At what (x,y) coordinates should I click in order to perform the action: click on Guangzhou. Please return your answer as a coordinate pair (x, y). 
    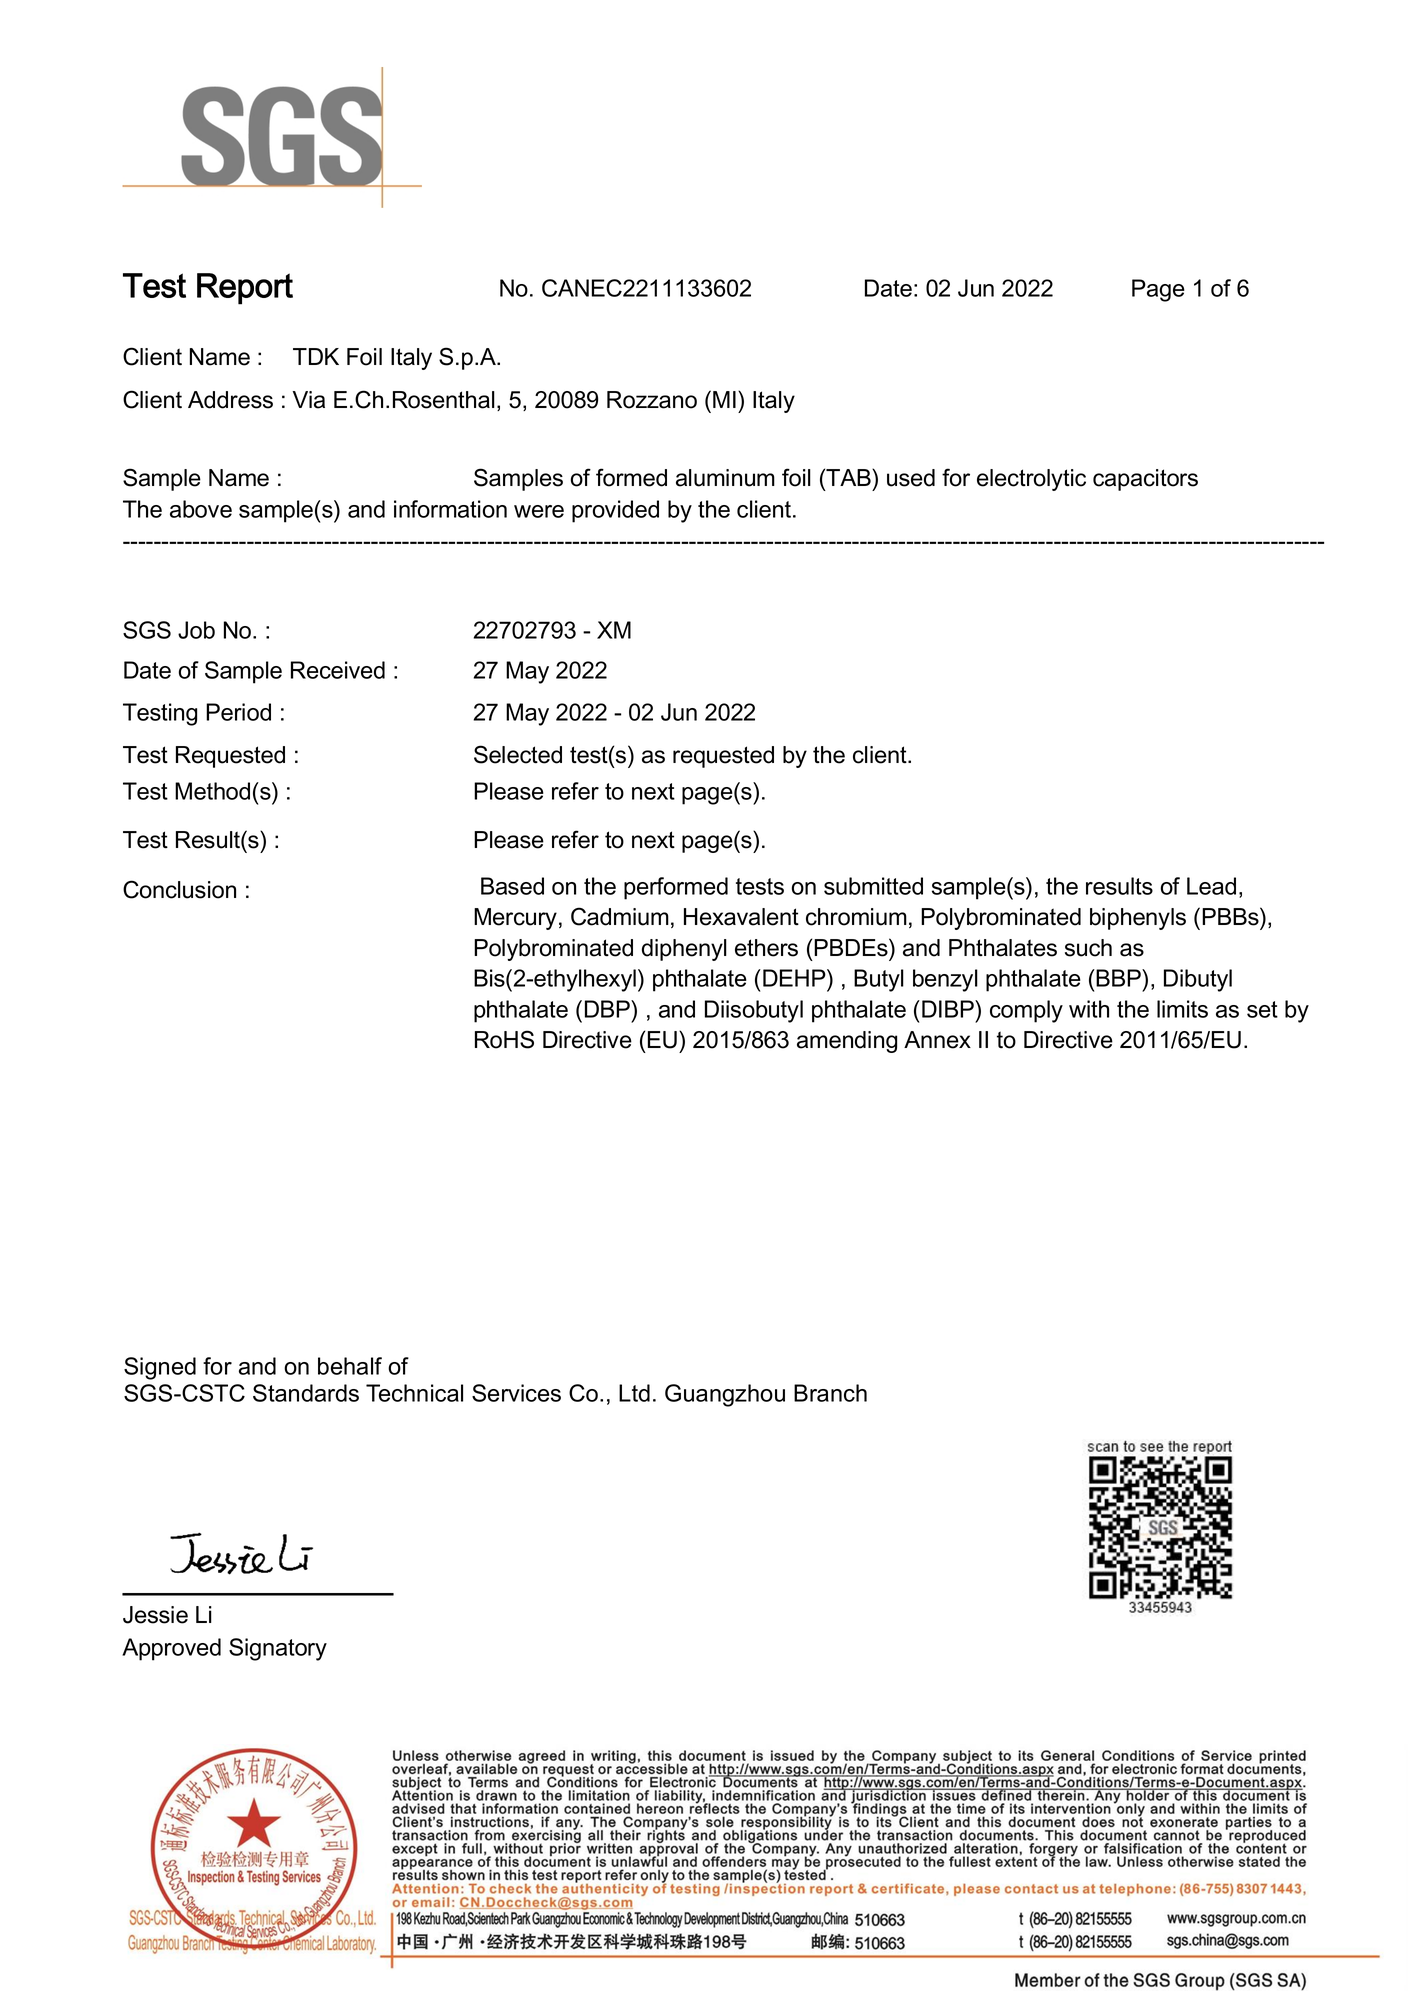
    Looking at the image, I should click on (725, 1395).
